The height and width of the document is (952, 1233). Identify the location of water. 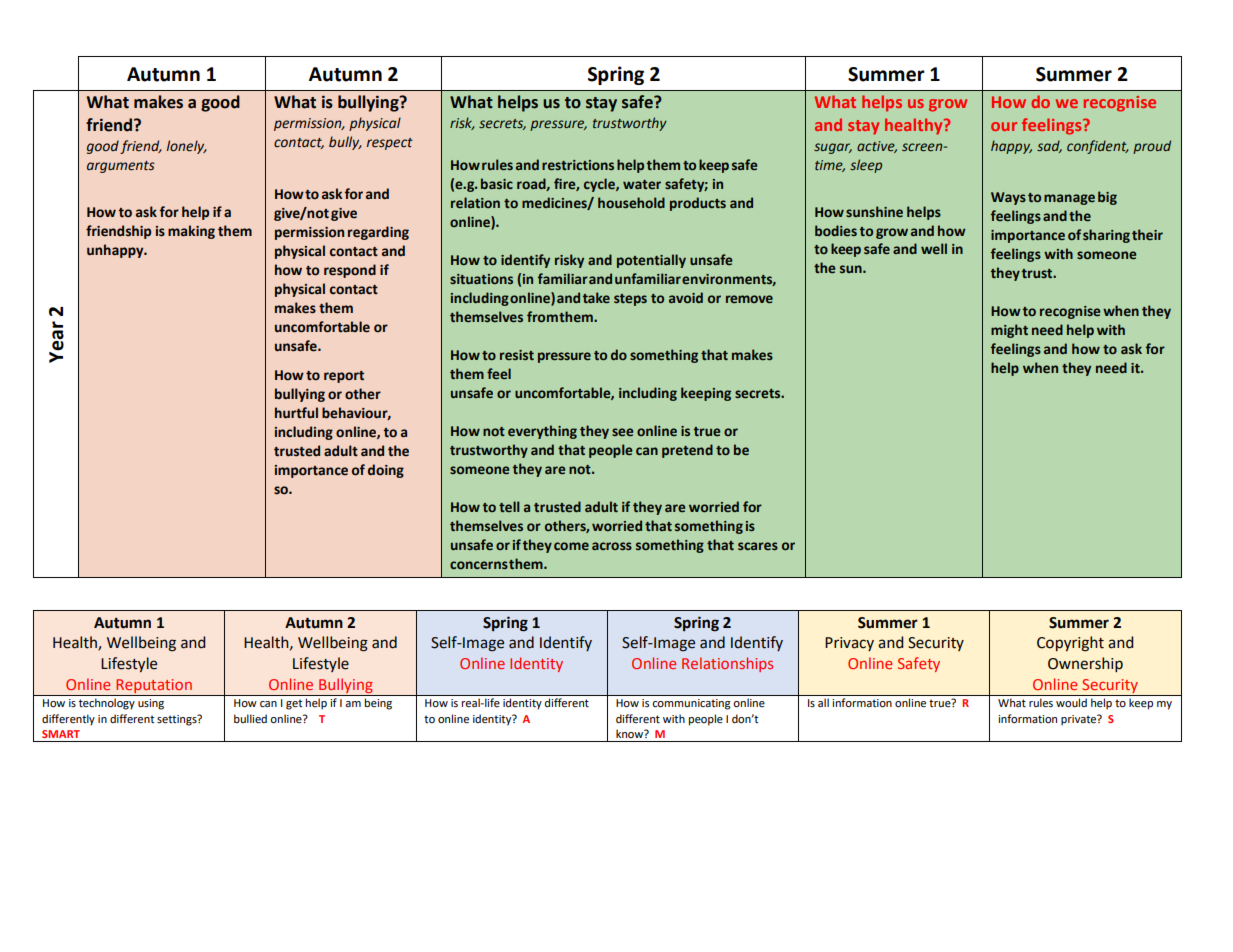
(642, 184).
